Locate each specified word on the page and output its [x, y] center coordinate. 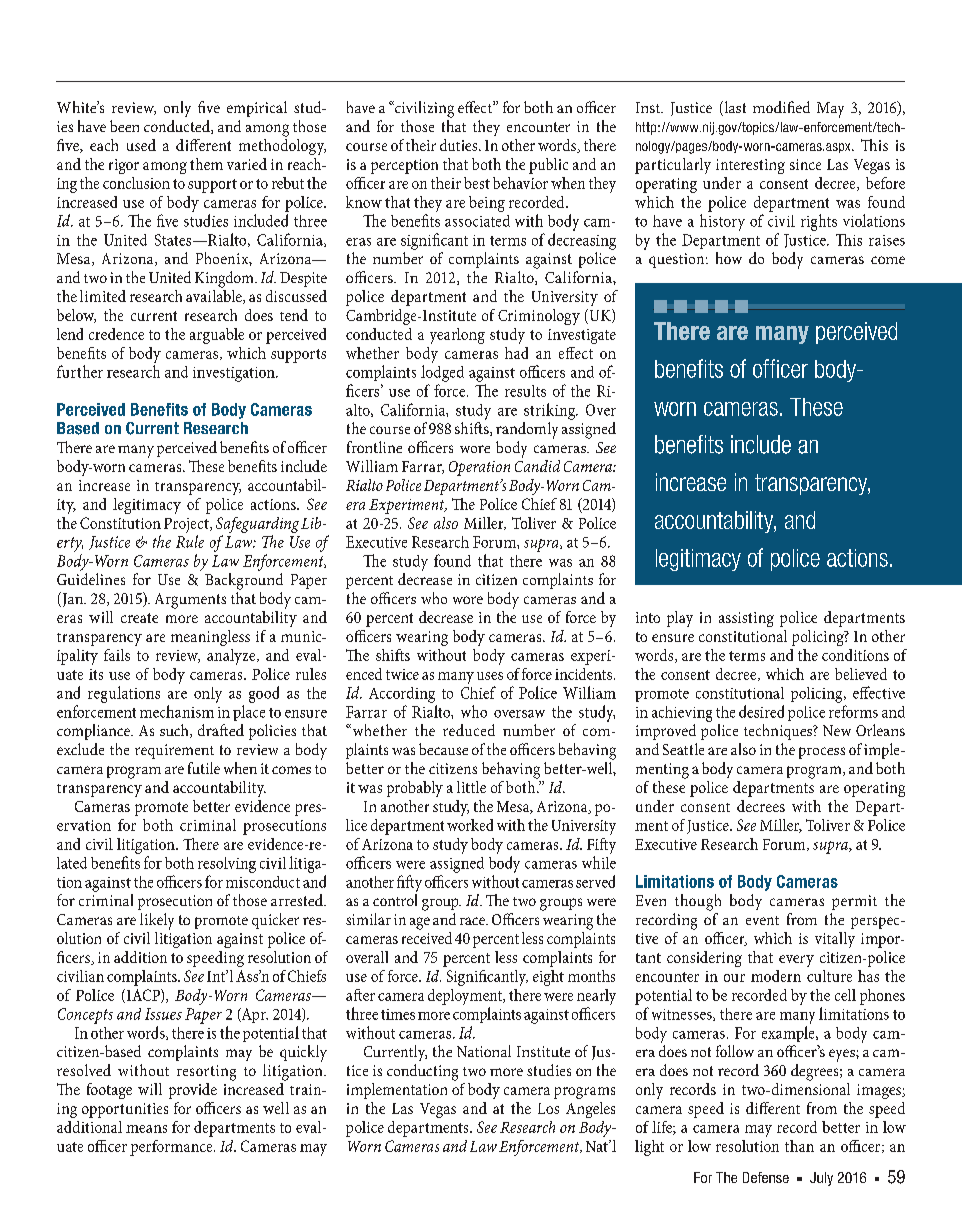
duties [460, 145]
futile [204, 768]
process [822, 753]
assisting [746, 619]
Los [548, 1108]
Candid [537, 464]
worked [470, 825]
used [141, 145]
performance [172, 1148]
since [805, 164]
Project [187, 525]
